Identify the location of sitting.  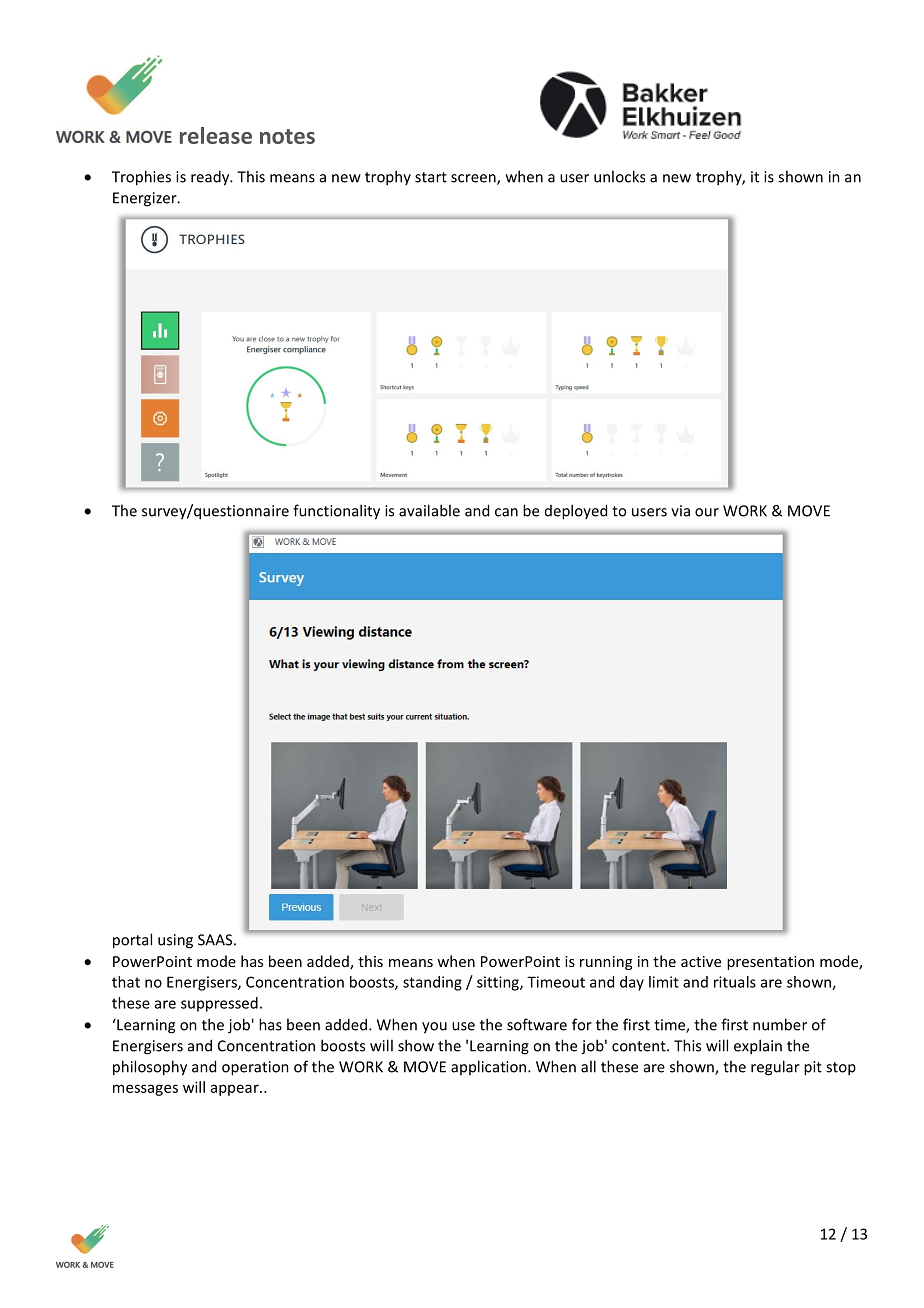
(499, 983).
